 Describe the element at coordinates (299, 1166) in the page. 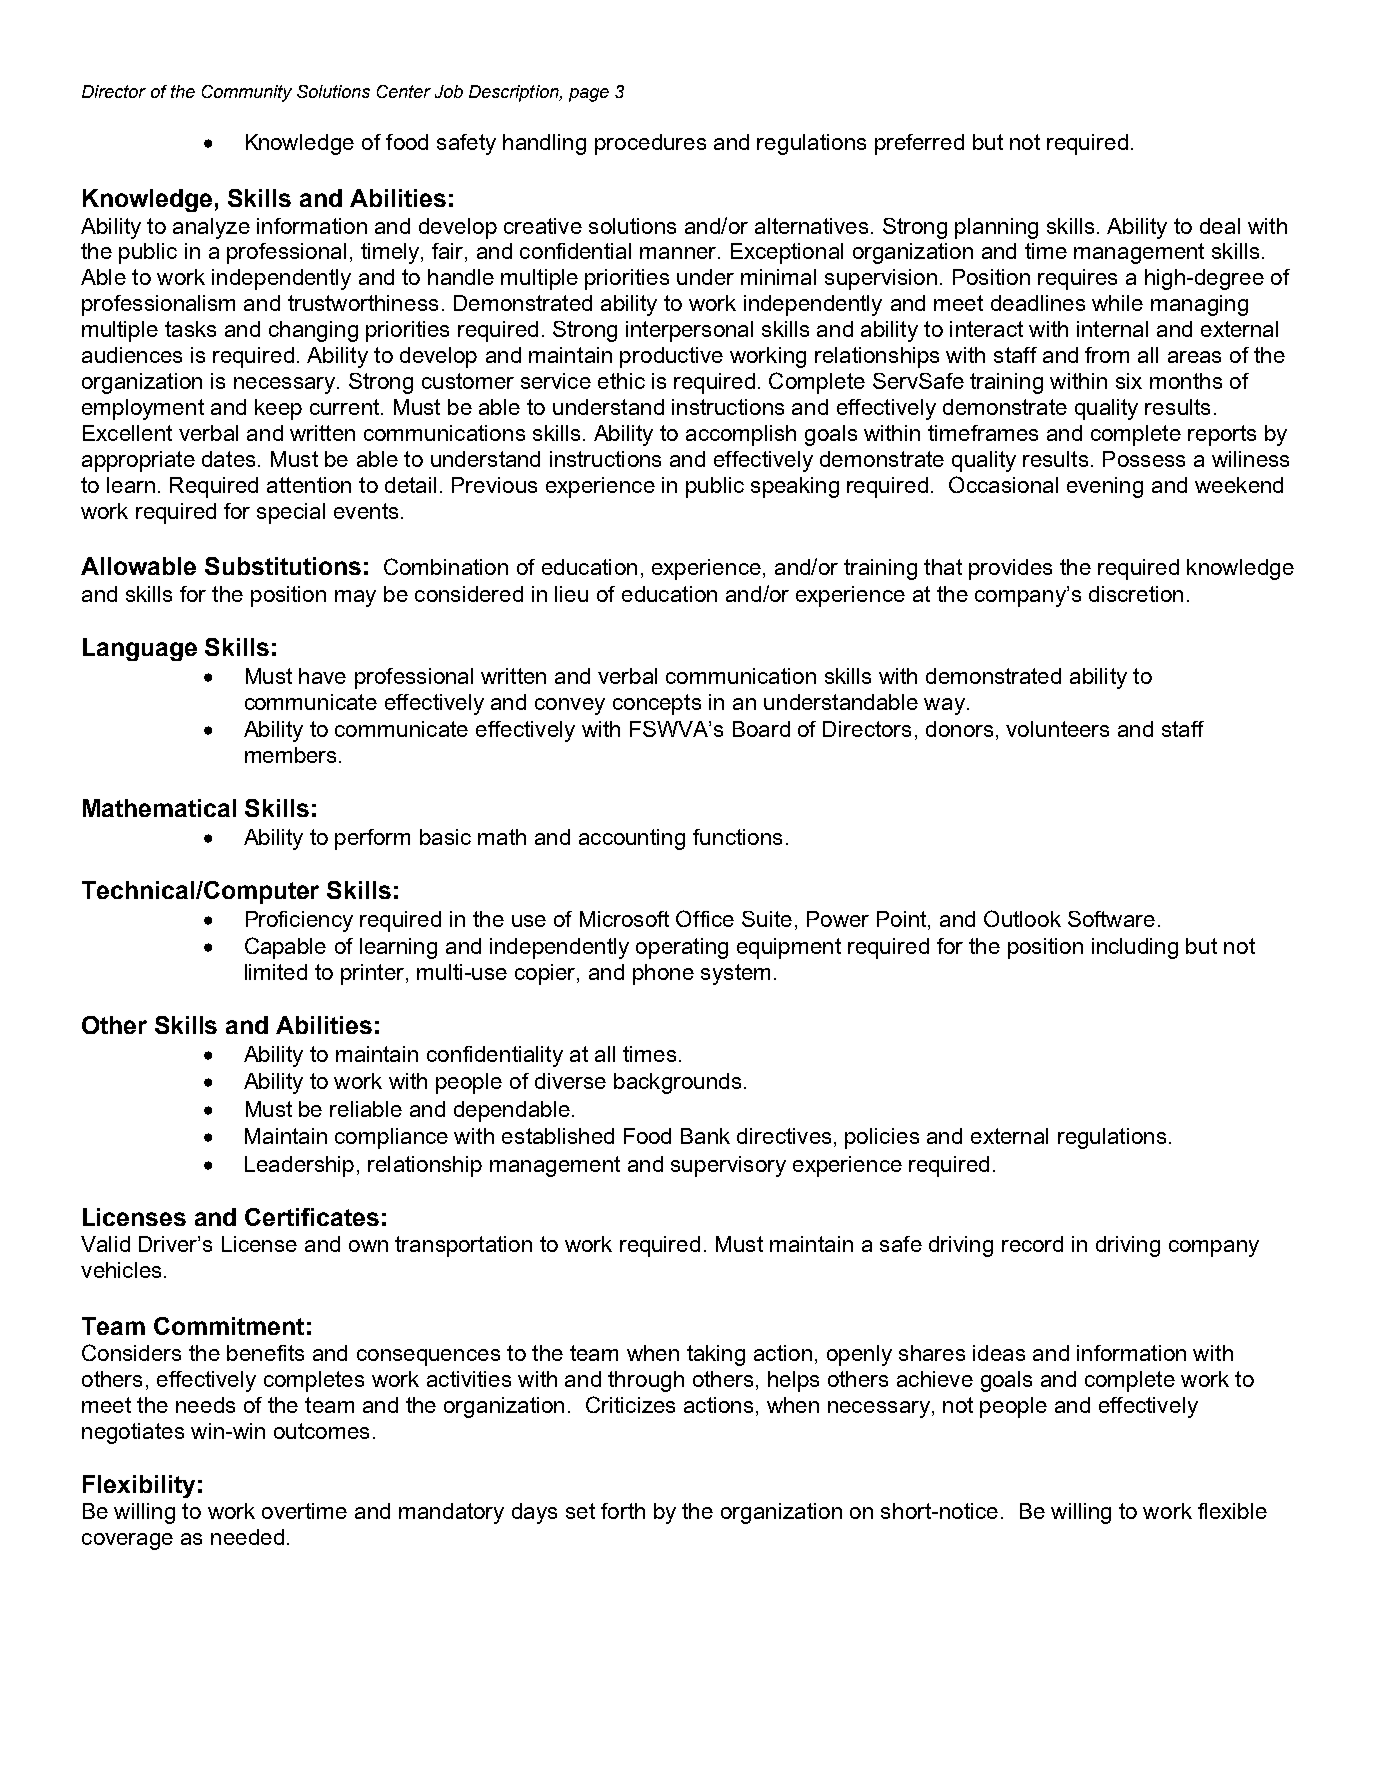

I see `Leadership` at that location.
